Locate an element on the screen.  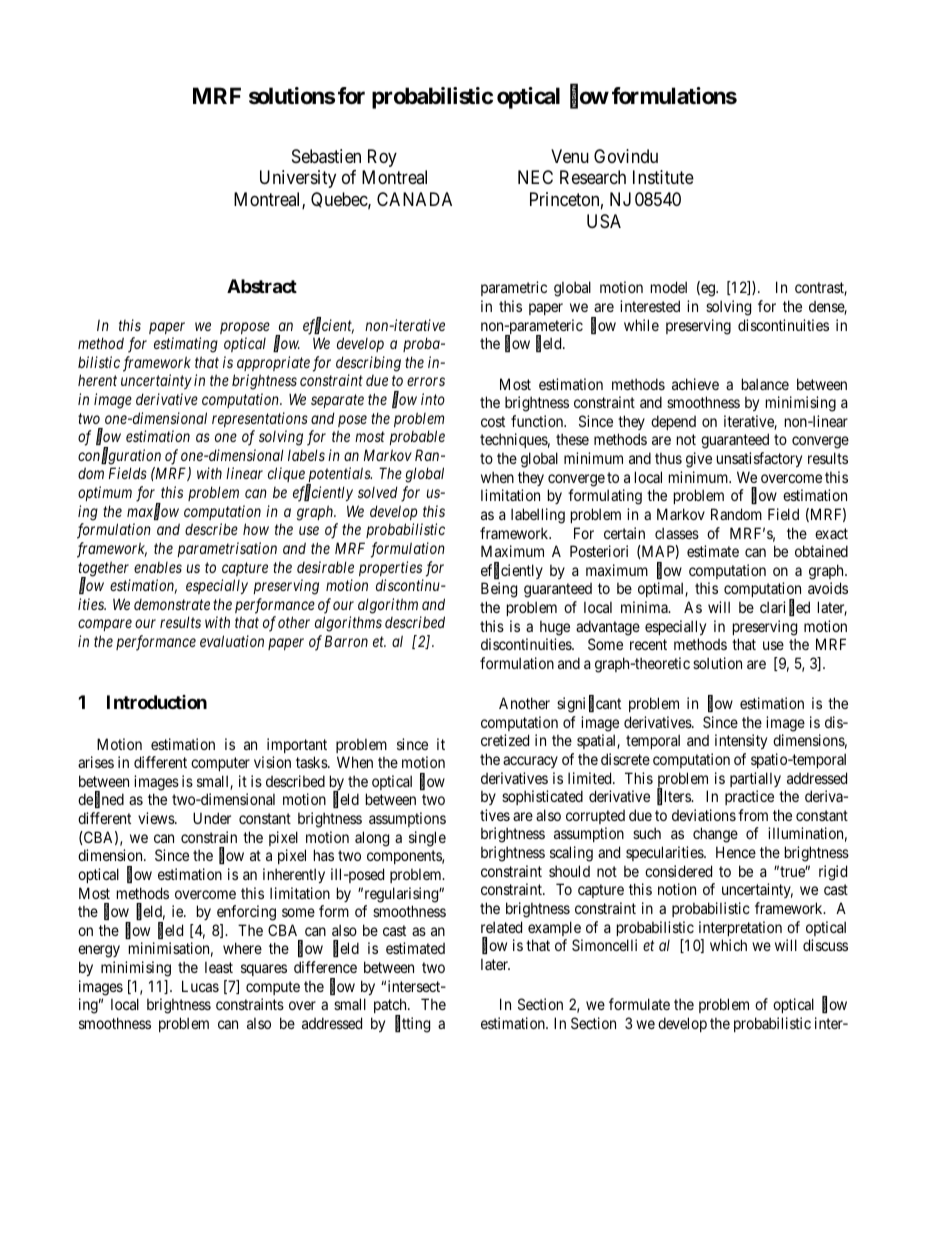
clarified is located at coordinates (785, 608).
